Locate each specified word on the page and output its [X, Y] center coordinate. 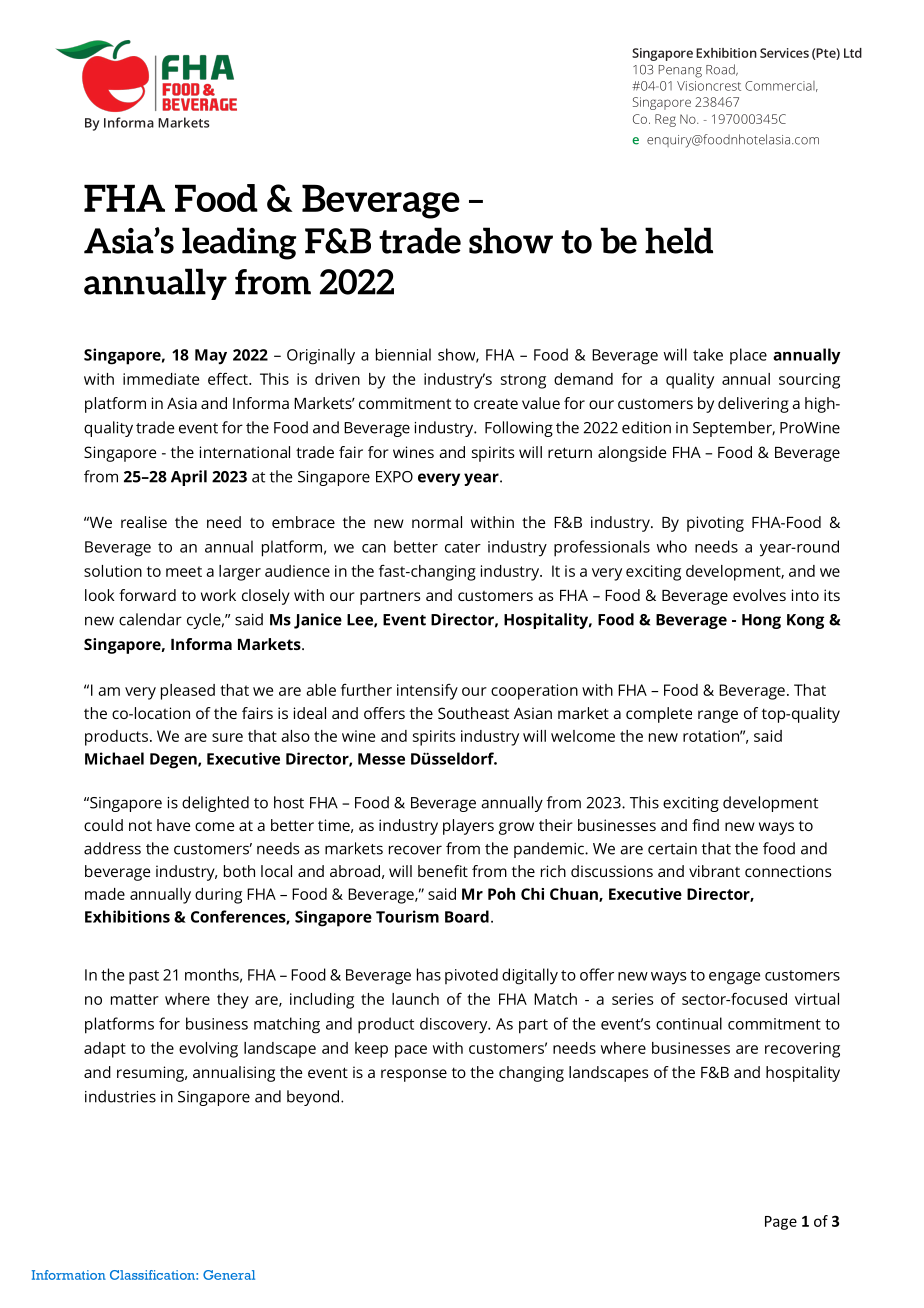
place [748, 356]
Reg [665, 120]
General [229, 1275]
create [496, 404]
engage [734, 978]
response [414, 1075]
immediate [161, 379]
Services [784, 53]
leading [239, 243]
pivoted [471, 976]
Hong [761, 621]
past [144, 977]
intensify [427, 692]
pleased [188, 692]
